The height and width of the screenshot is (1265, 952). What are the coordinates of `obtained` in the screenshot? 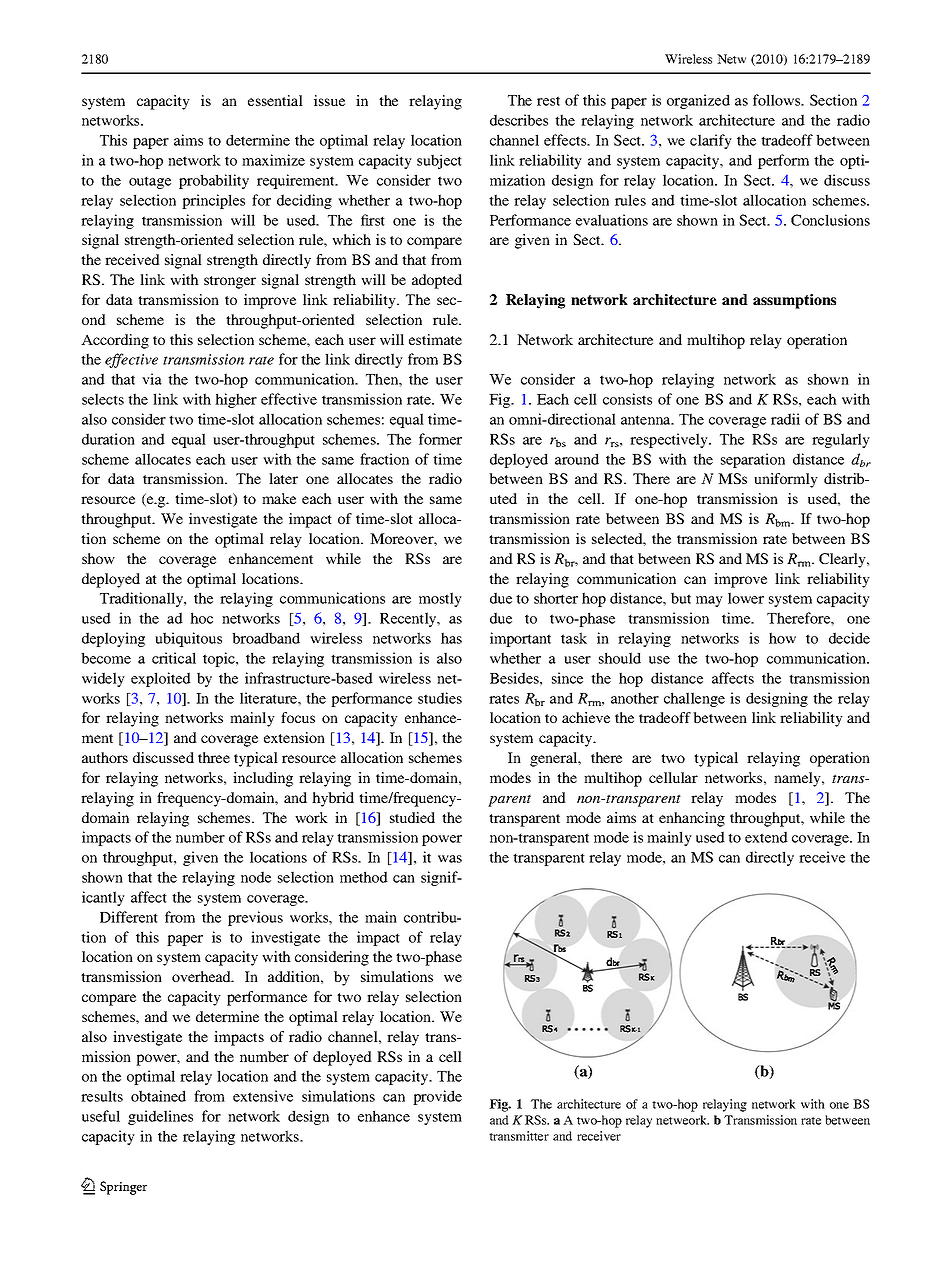 It's located at (158, 1096).
